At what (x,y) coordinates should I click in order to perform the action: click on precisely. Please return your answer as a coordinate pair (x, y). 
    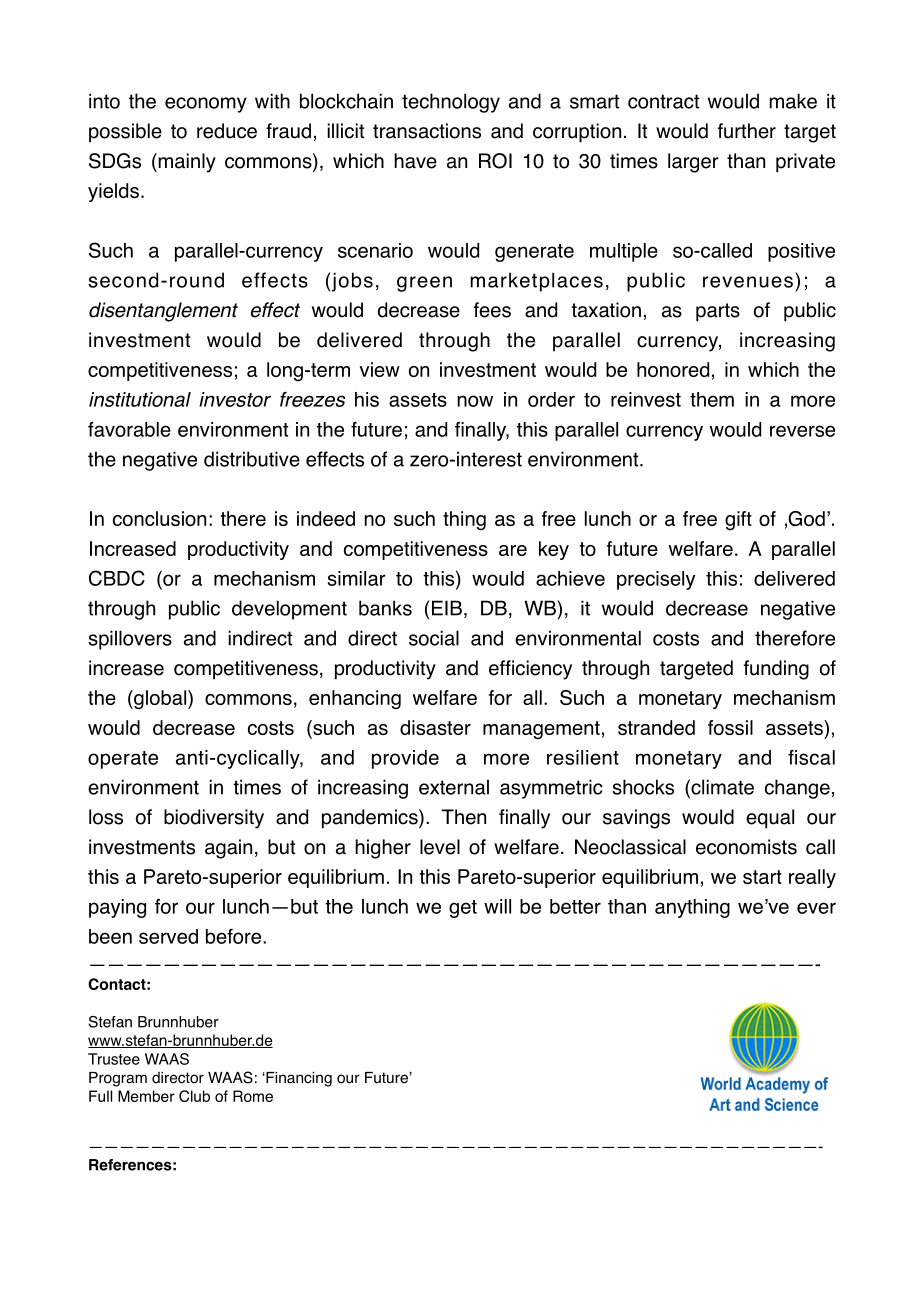
    Looking at the image, I should click on (656, 580).
